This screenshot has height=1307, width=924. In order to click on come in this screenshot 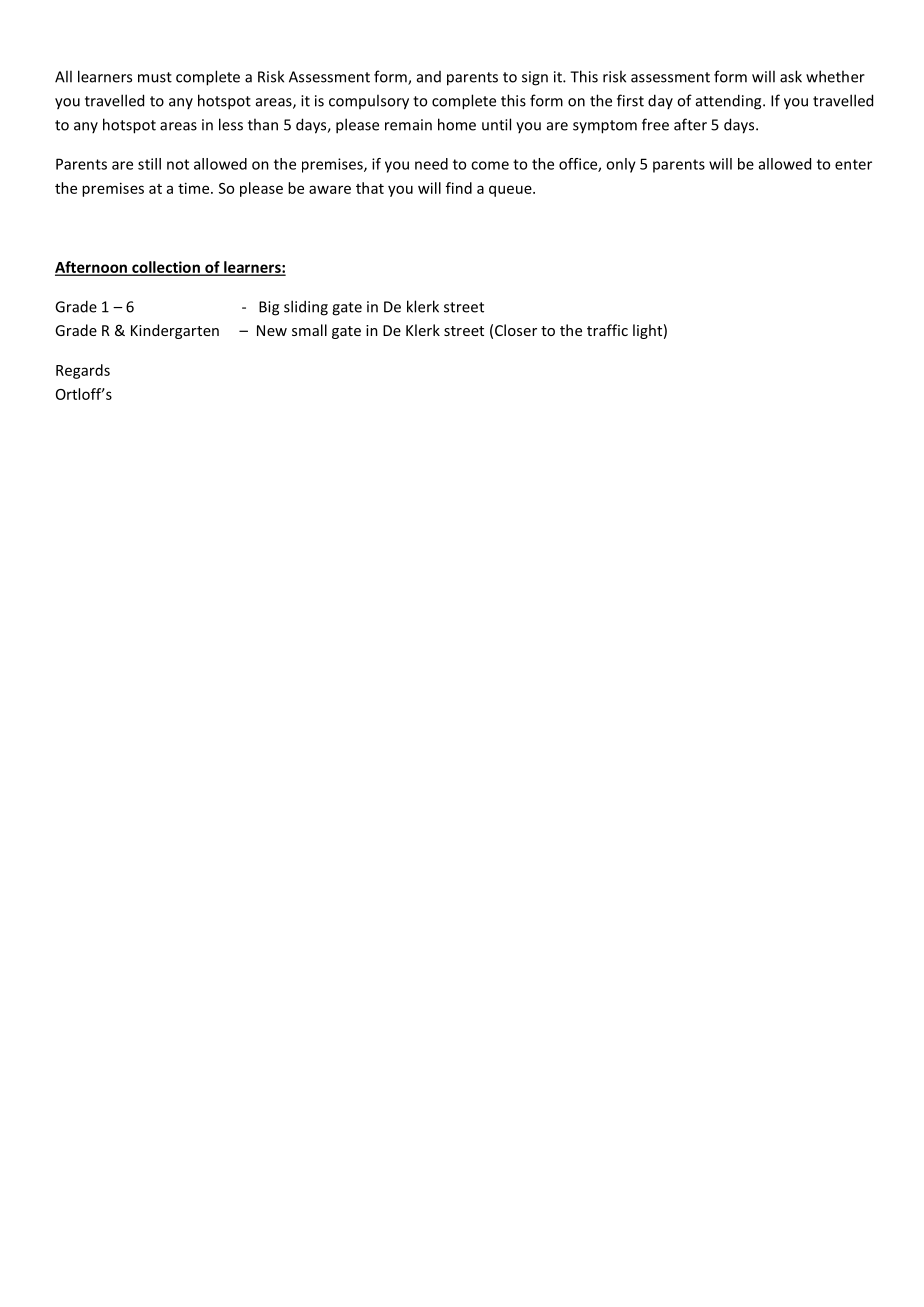, I will do `click(490, 165)`.
